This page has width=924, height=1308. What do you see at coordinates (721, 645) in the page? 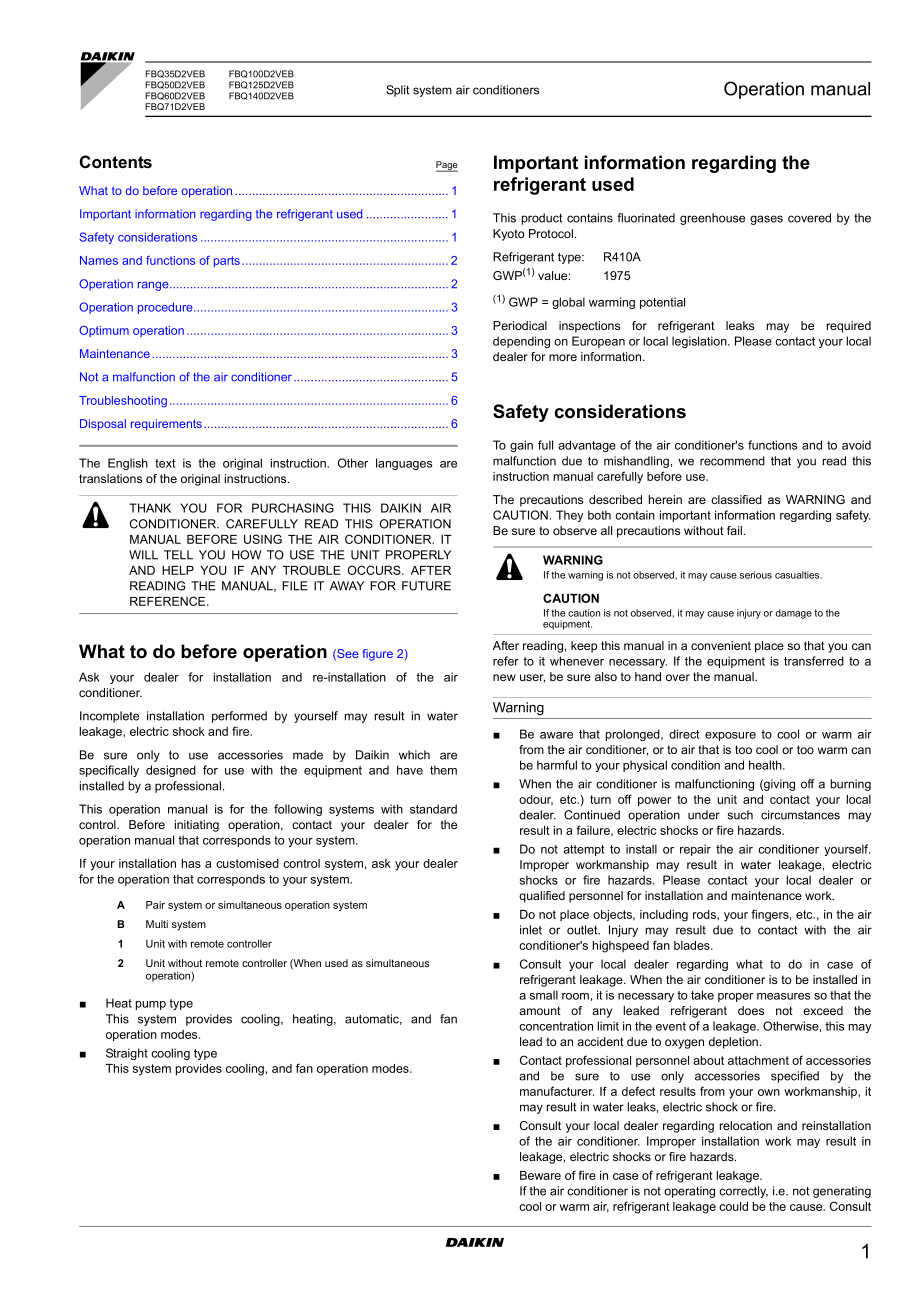
I see `convenient` at bounding box center [721, 645].
